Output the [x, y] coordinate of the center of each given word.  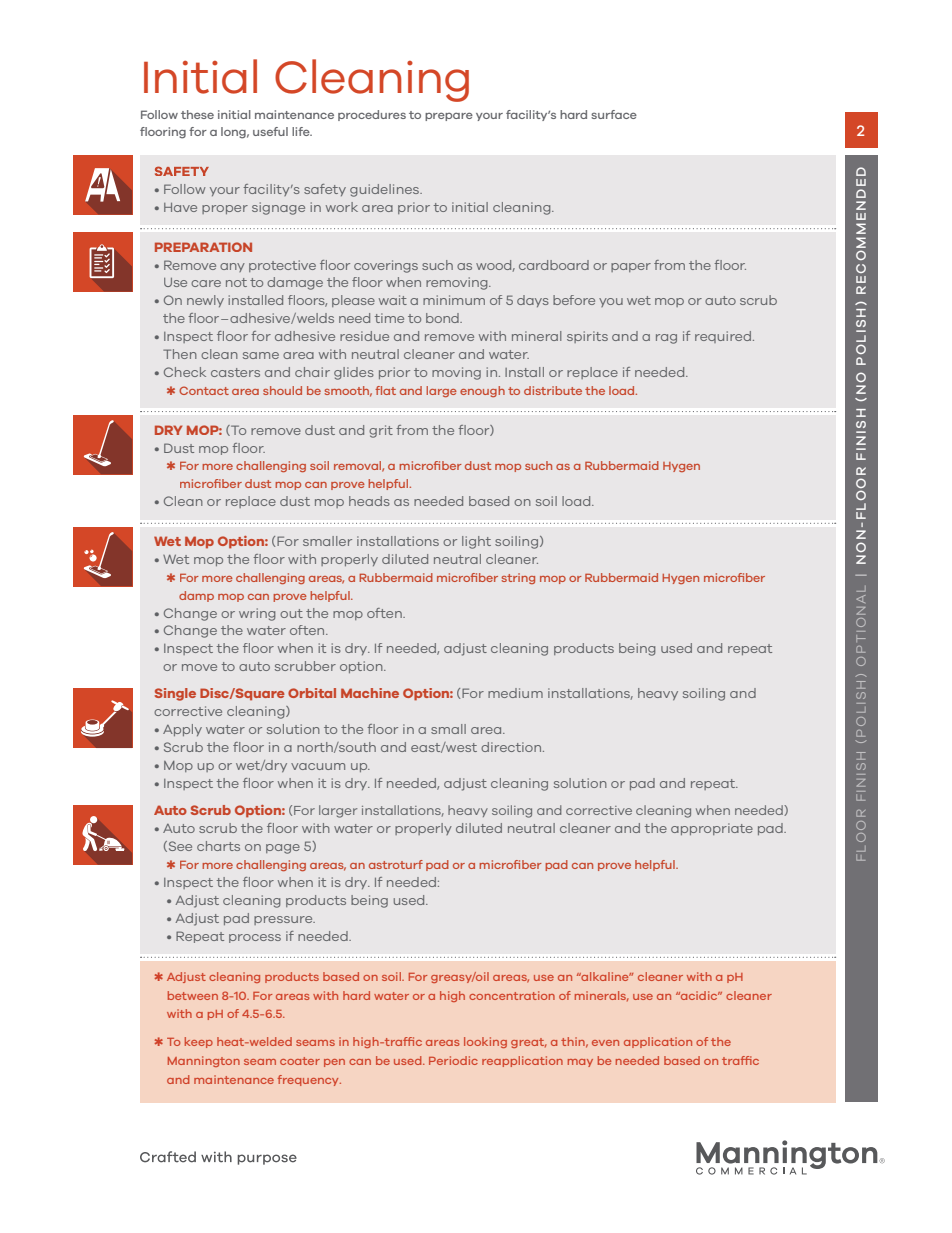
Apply [182, 730]
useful [270, 131]
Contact [204, 390]
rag [666, 339]
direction [512, 747]
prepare [449, 116]
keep [199, 1042]
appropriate [712, 829]
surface [614, 114]
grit [381, 431]
